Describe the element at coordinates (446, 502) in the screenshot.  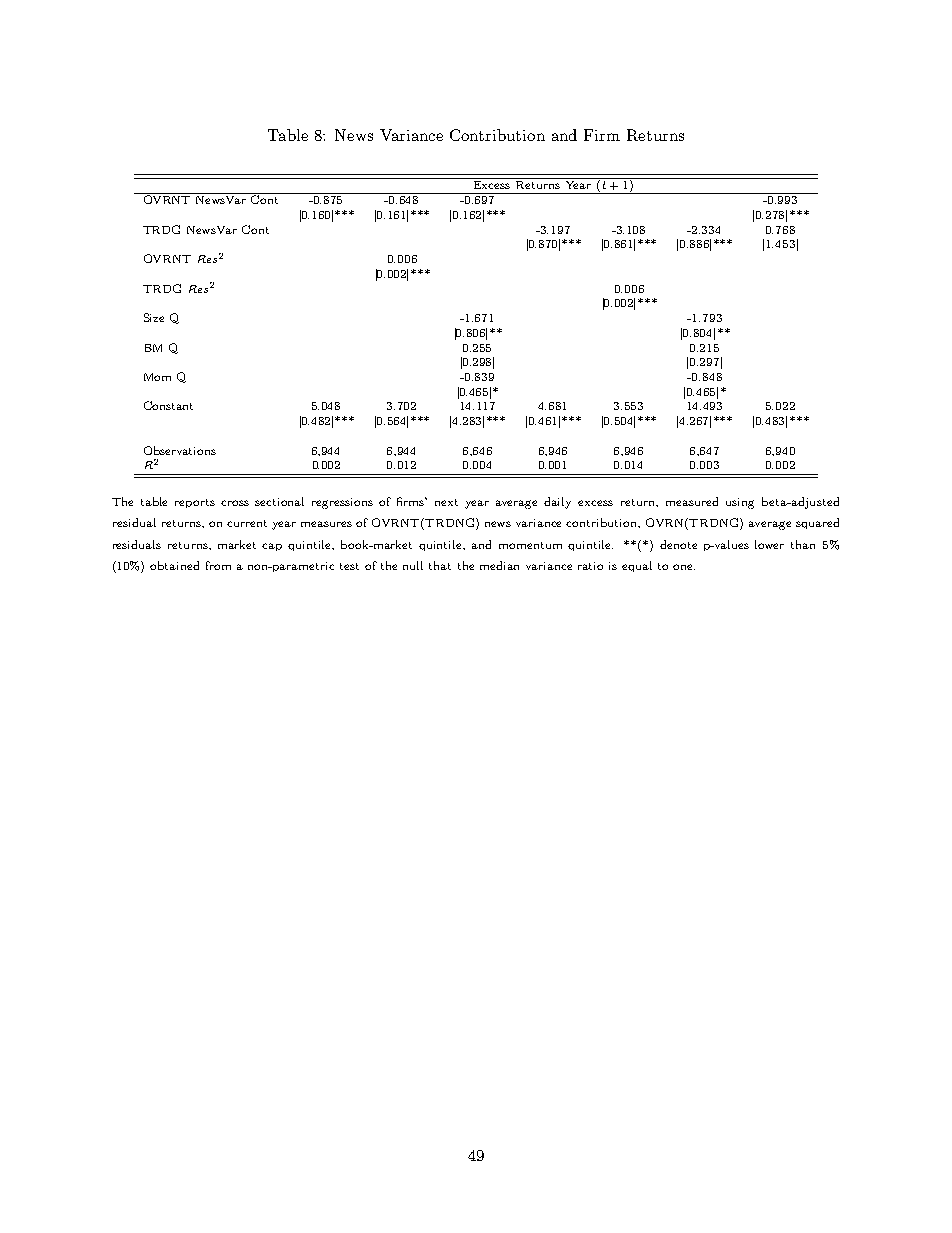
I see `next` at that location.
